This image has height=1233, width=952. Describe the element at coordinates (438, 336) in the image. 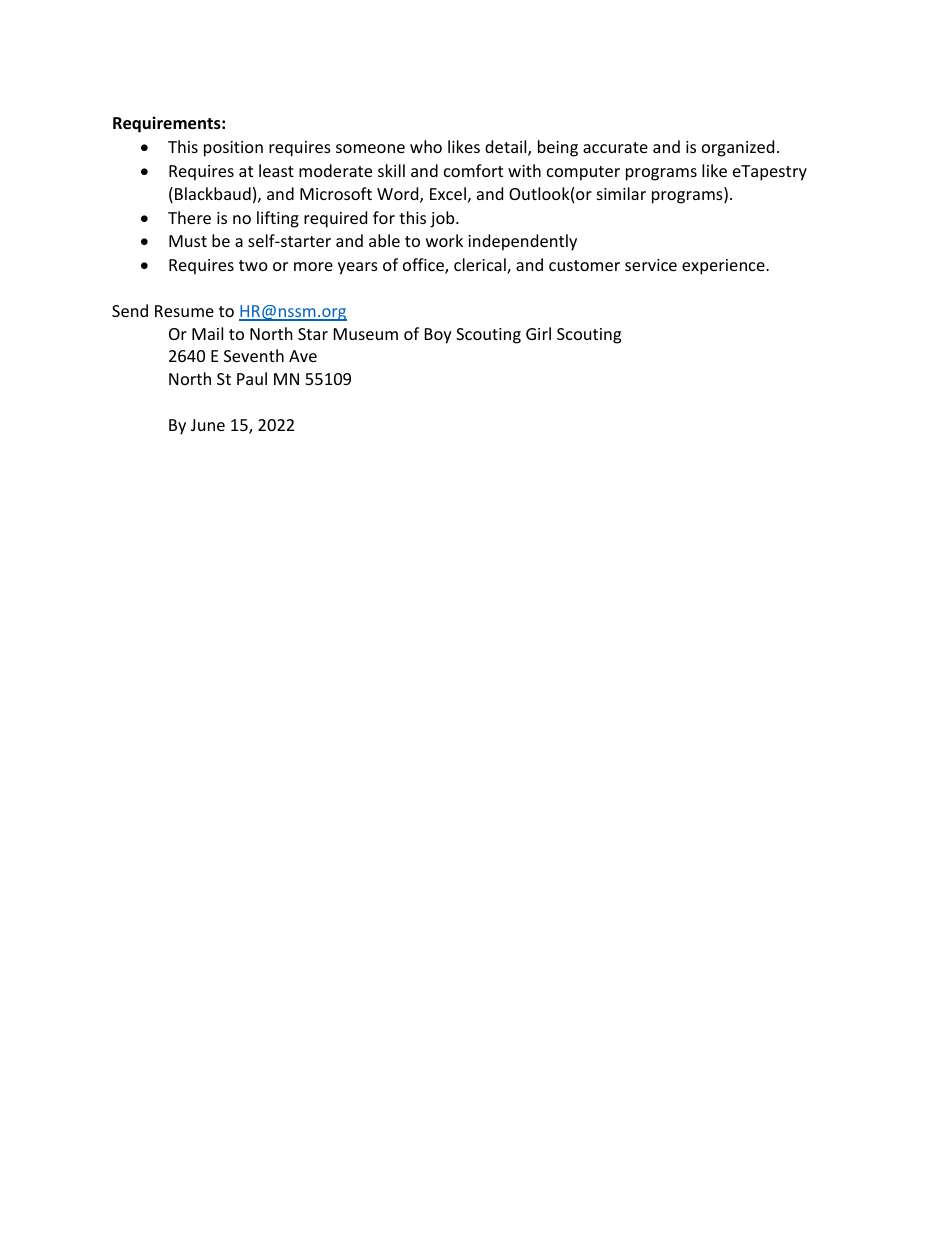

I see `Boy` at that location.
